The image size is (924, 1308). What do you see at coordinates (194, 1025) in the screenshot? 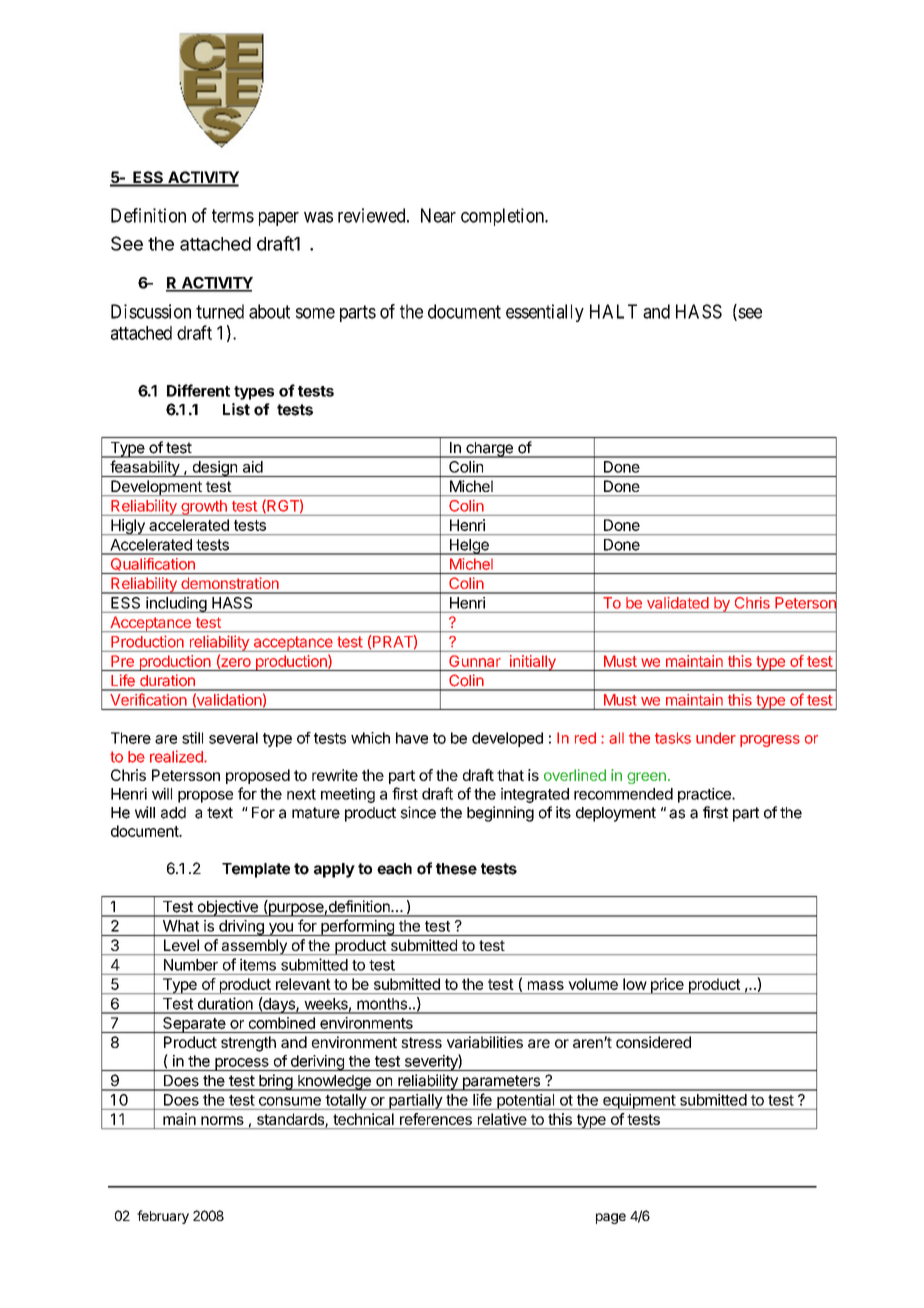
I see `Separate` at bounding box center [194, 1025].
